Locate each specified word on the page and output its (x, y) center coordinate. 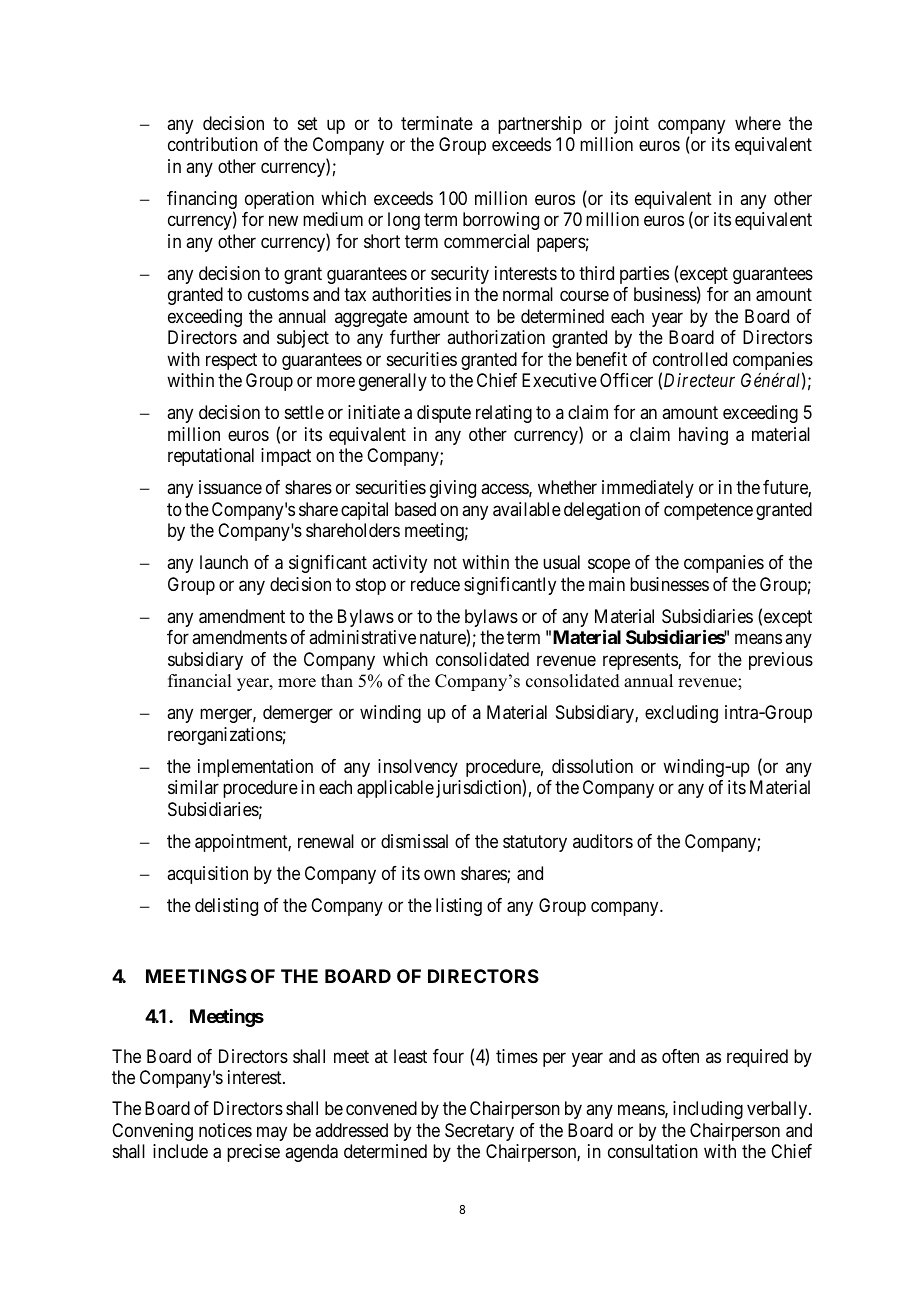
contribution (213, 144)
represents (641, 661)
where (758, 123)
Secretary (479, 1132)
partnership (540, 125)
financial (199, 681)
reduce (435, 584)
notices (225, 1130)
